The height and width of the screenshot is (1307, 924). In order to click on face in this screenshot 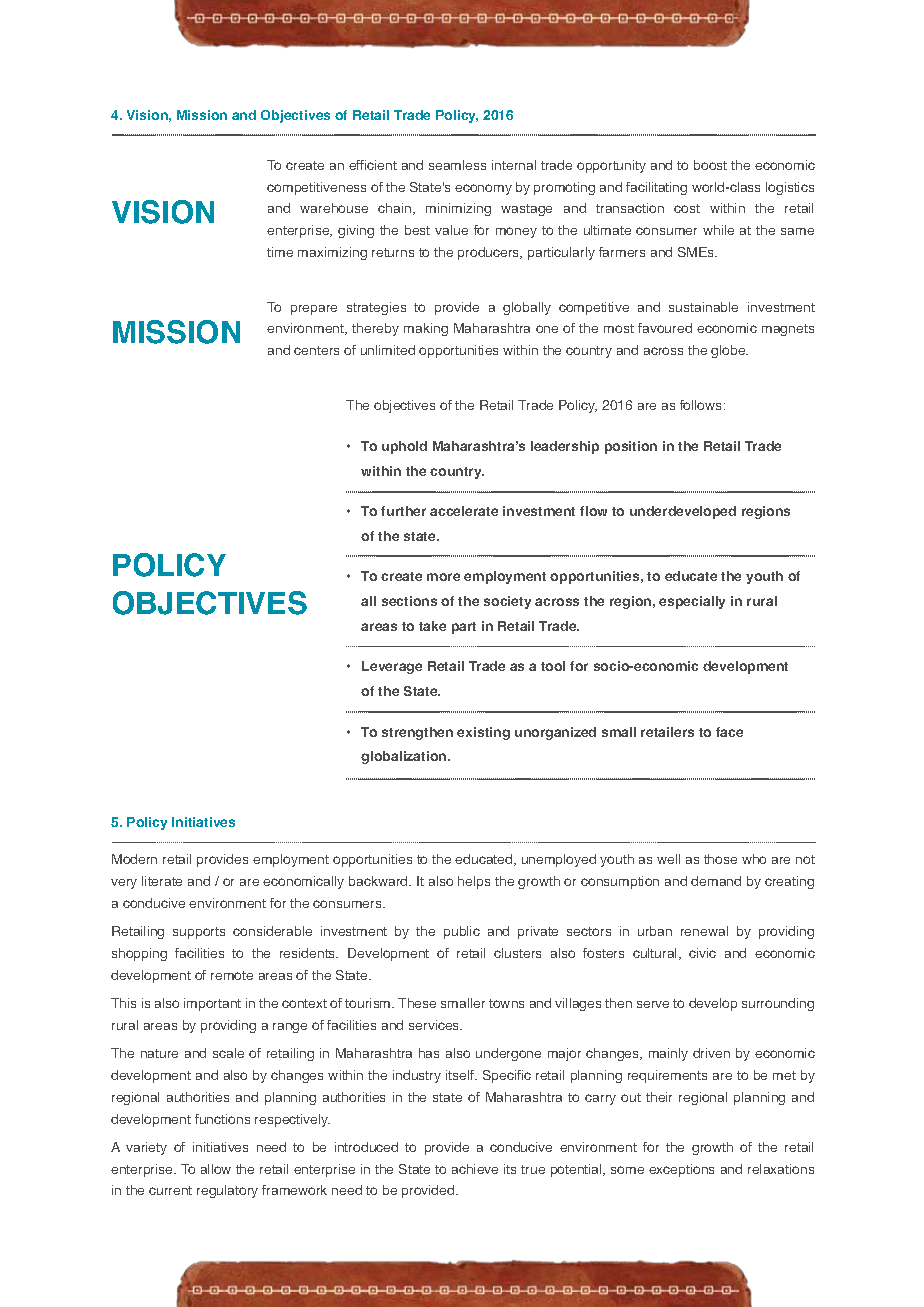, I will do `click(729, 732)`.
